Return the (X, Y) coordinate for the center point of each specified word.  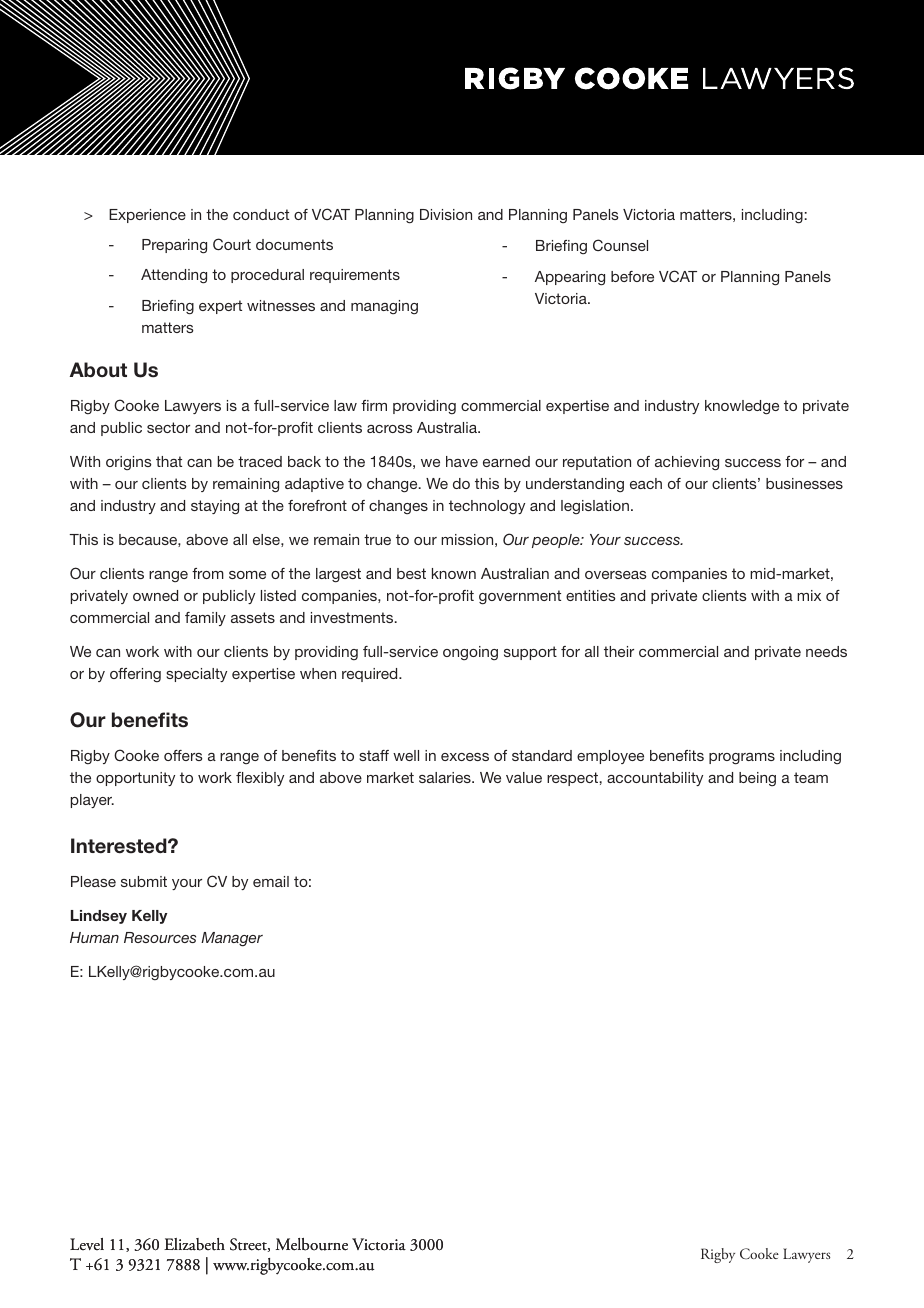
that (169, 461)
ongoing (470, 653)
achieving (687, 463)
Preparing (174, 246)
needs (826, 651)
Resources (160, 937)
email (271, 881)
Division (446, 214)
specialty (196, 675)
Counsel (620, 245)
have (462, 461)
